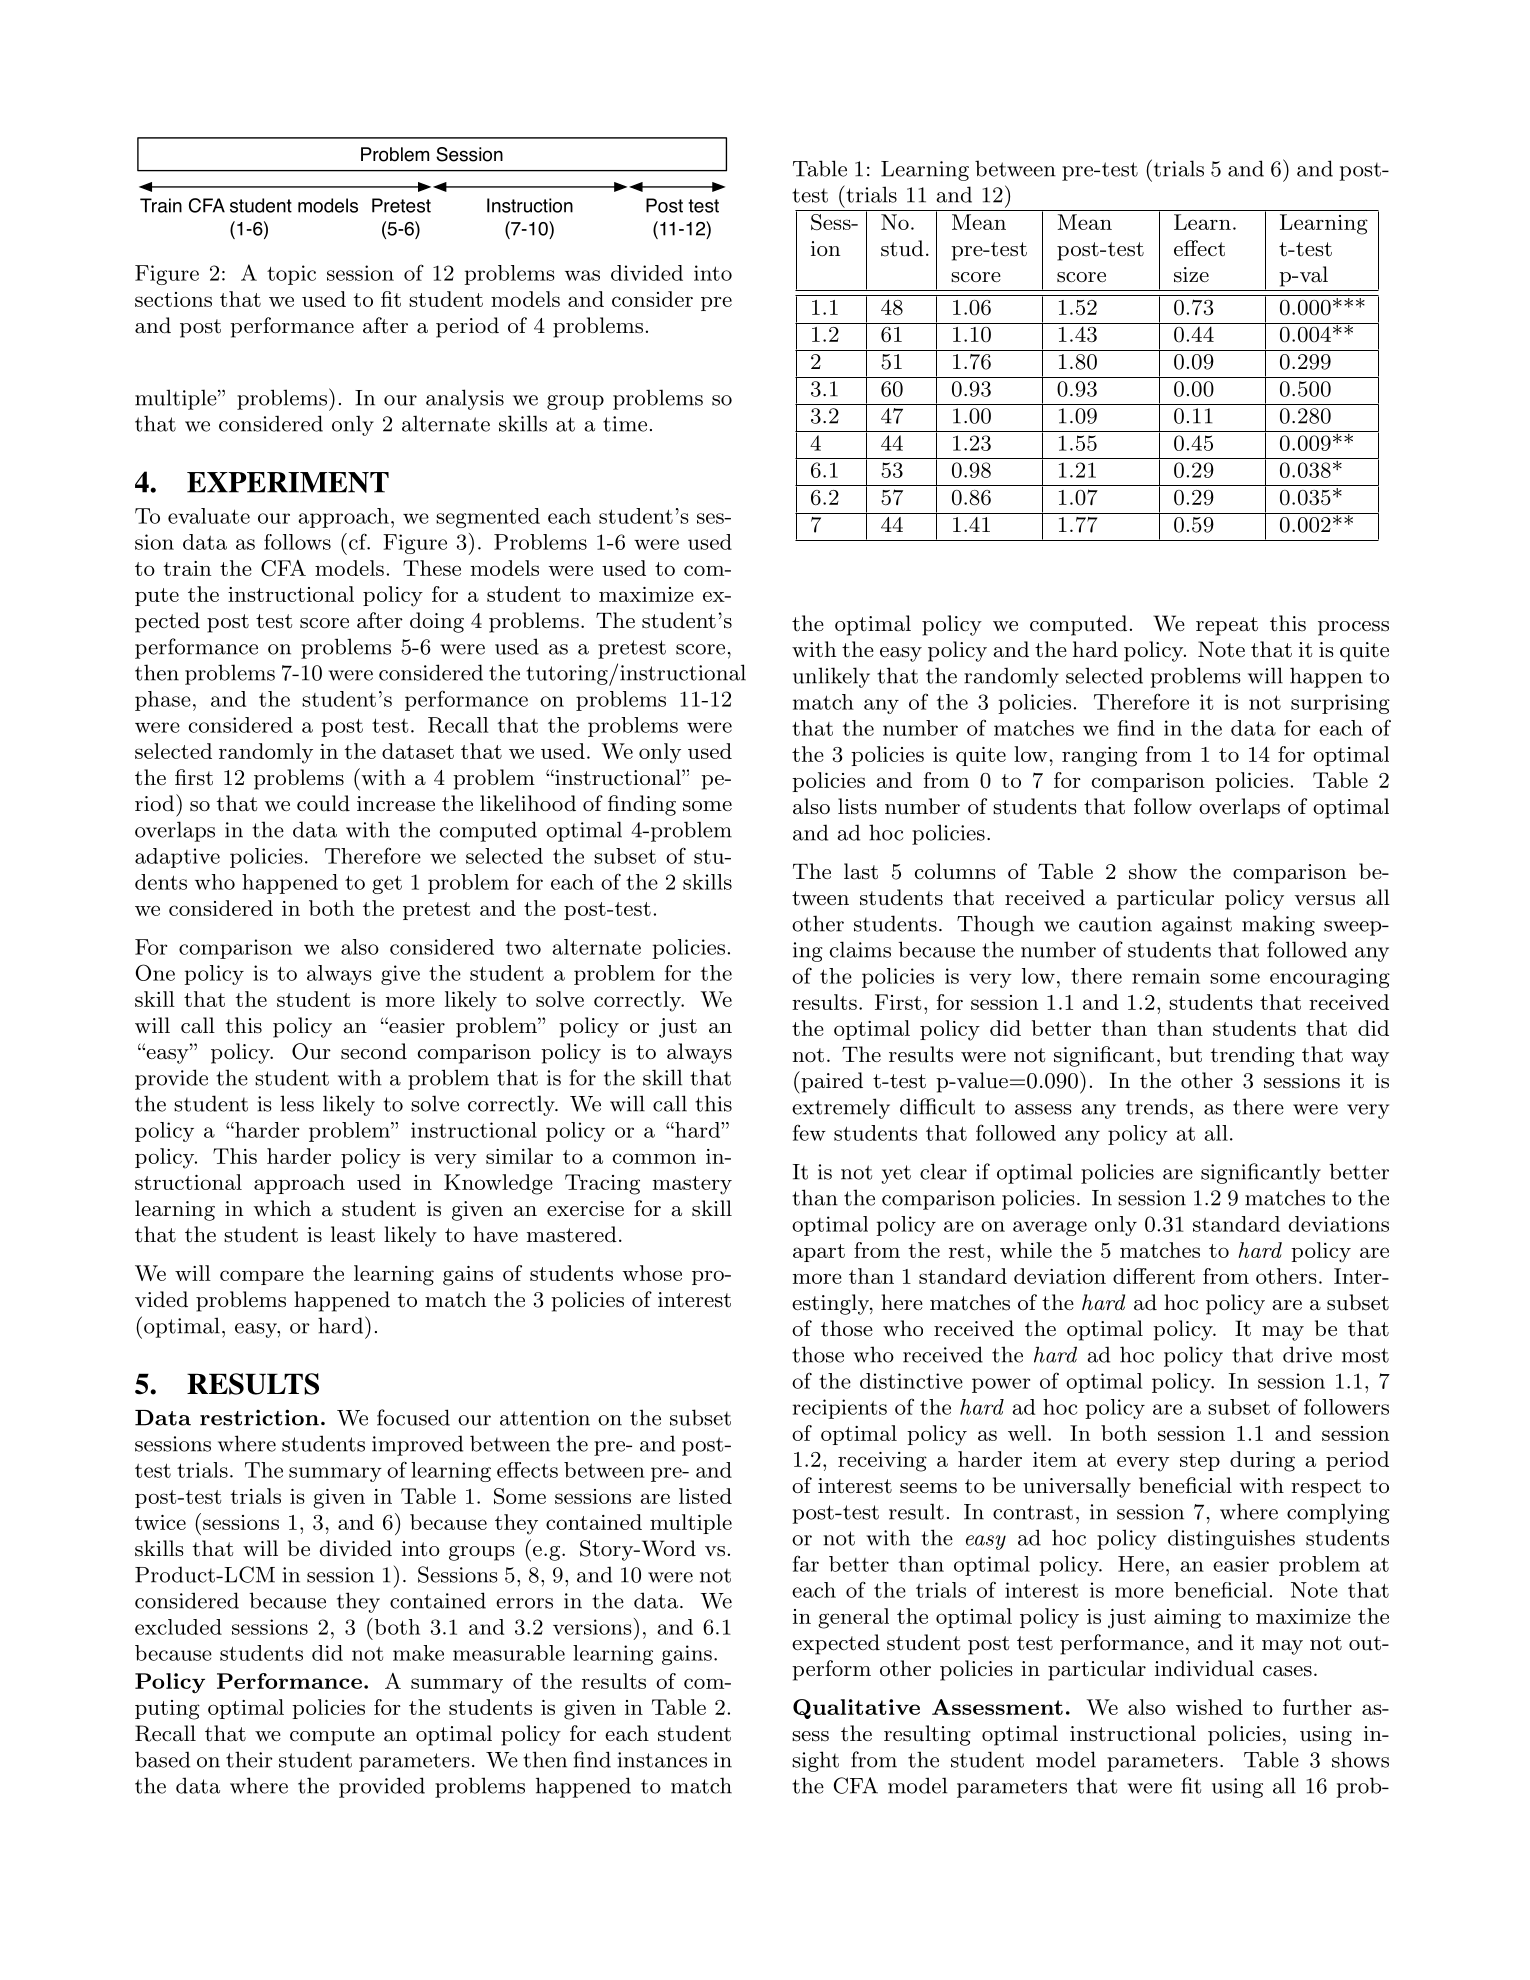  What do you see at coordinates (417, 1445) in the page?
I see `improved` at bounding box center [417, 1445].
